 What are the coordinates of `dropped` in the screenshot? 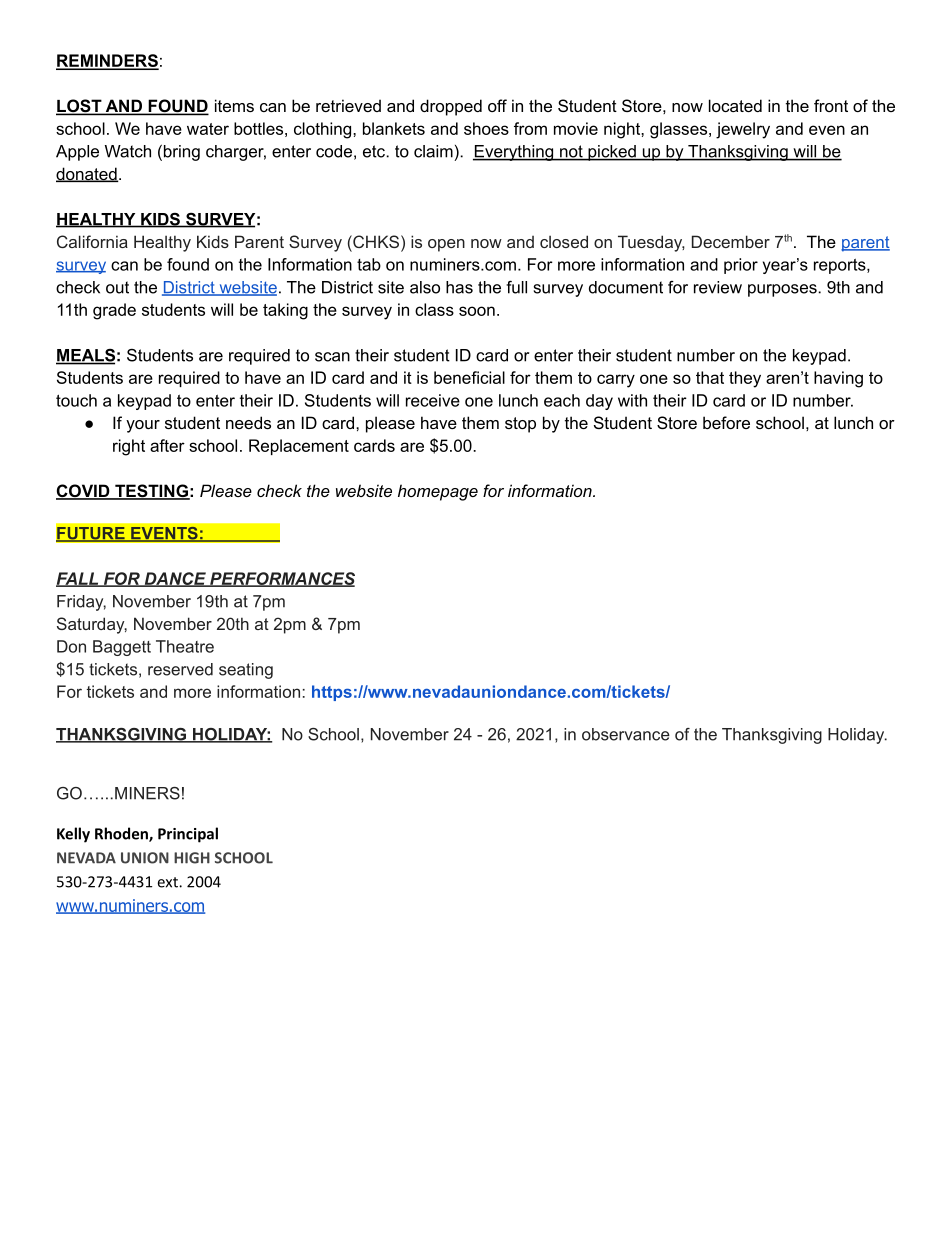 It's located at (451, 107).
